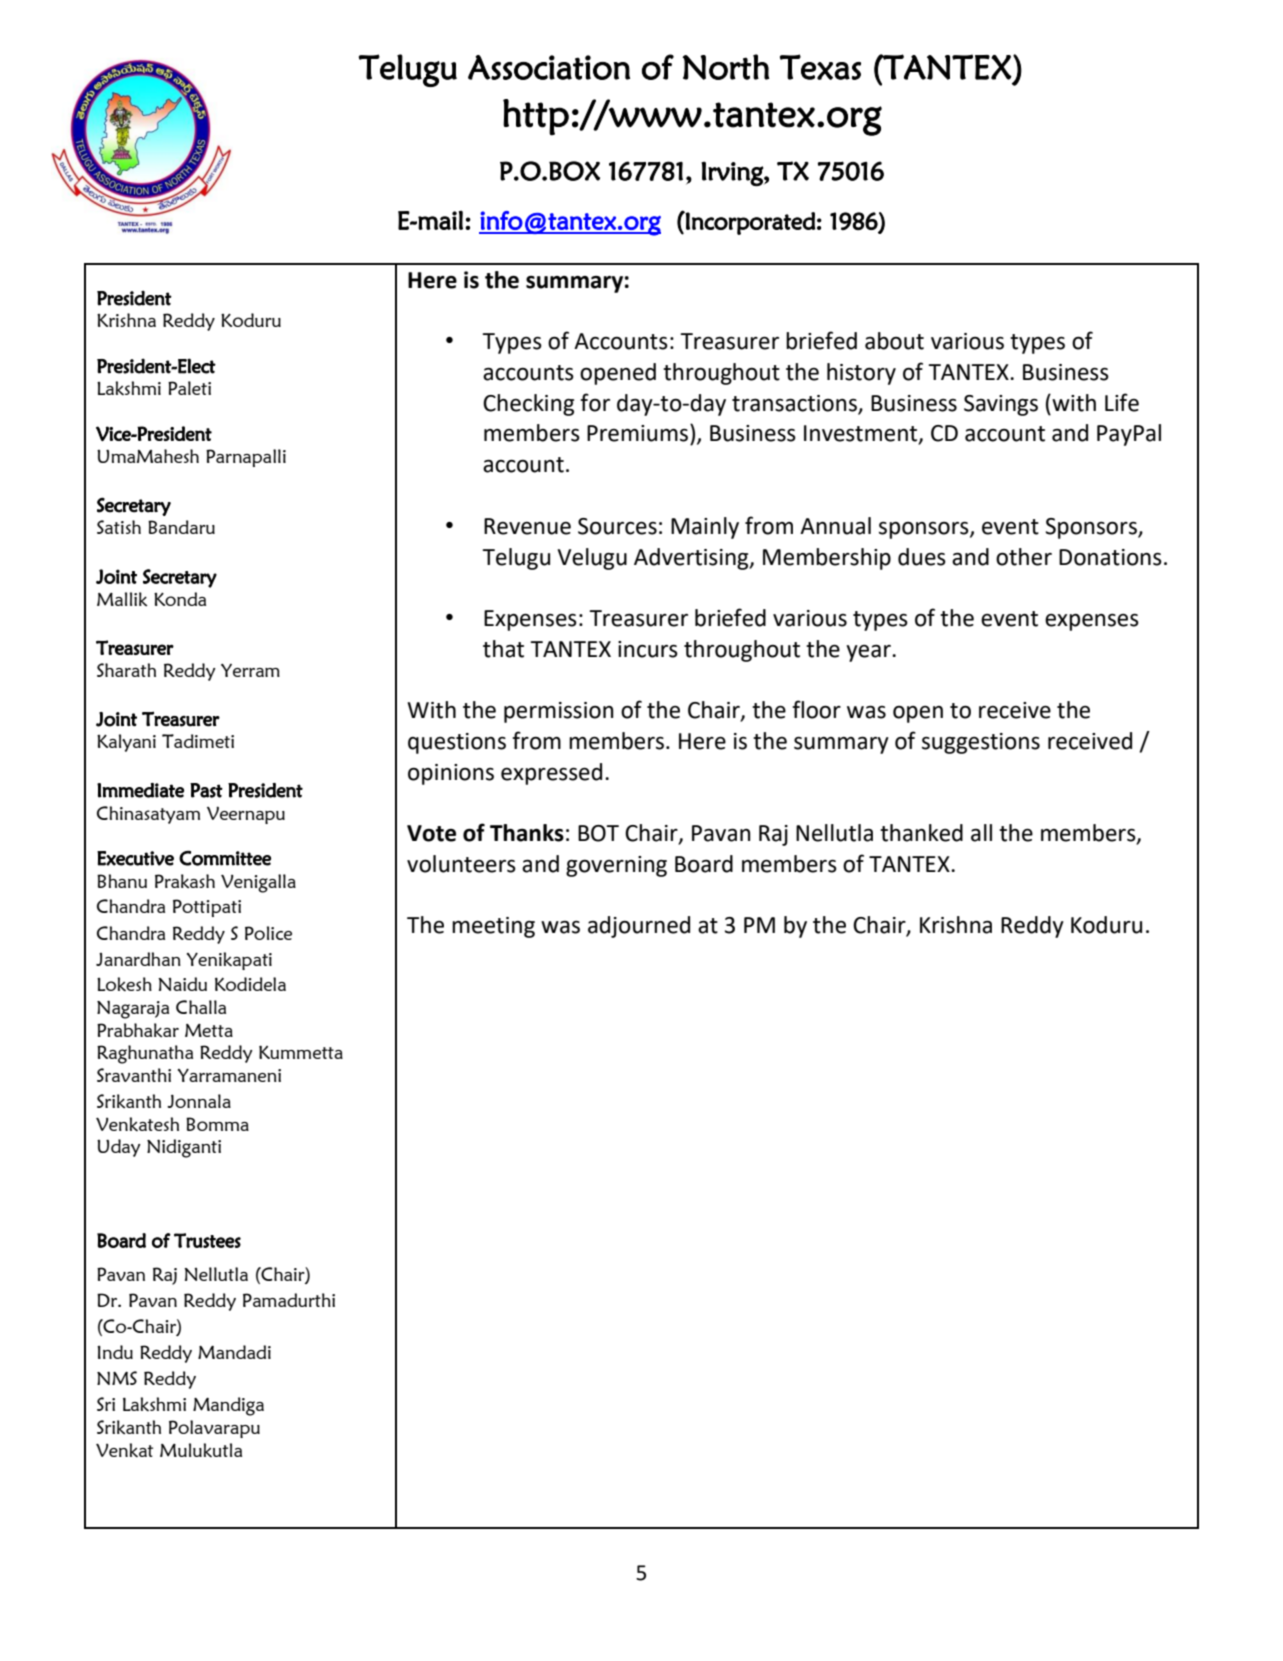 This image has height=1661, width=1283. I want to click on North, so click(726, 67).
